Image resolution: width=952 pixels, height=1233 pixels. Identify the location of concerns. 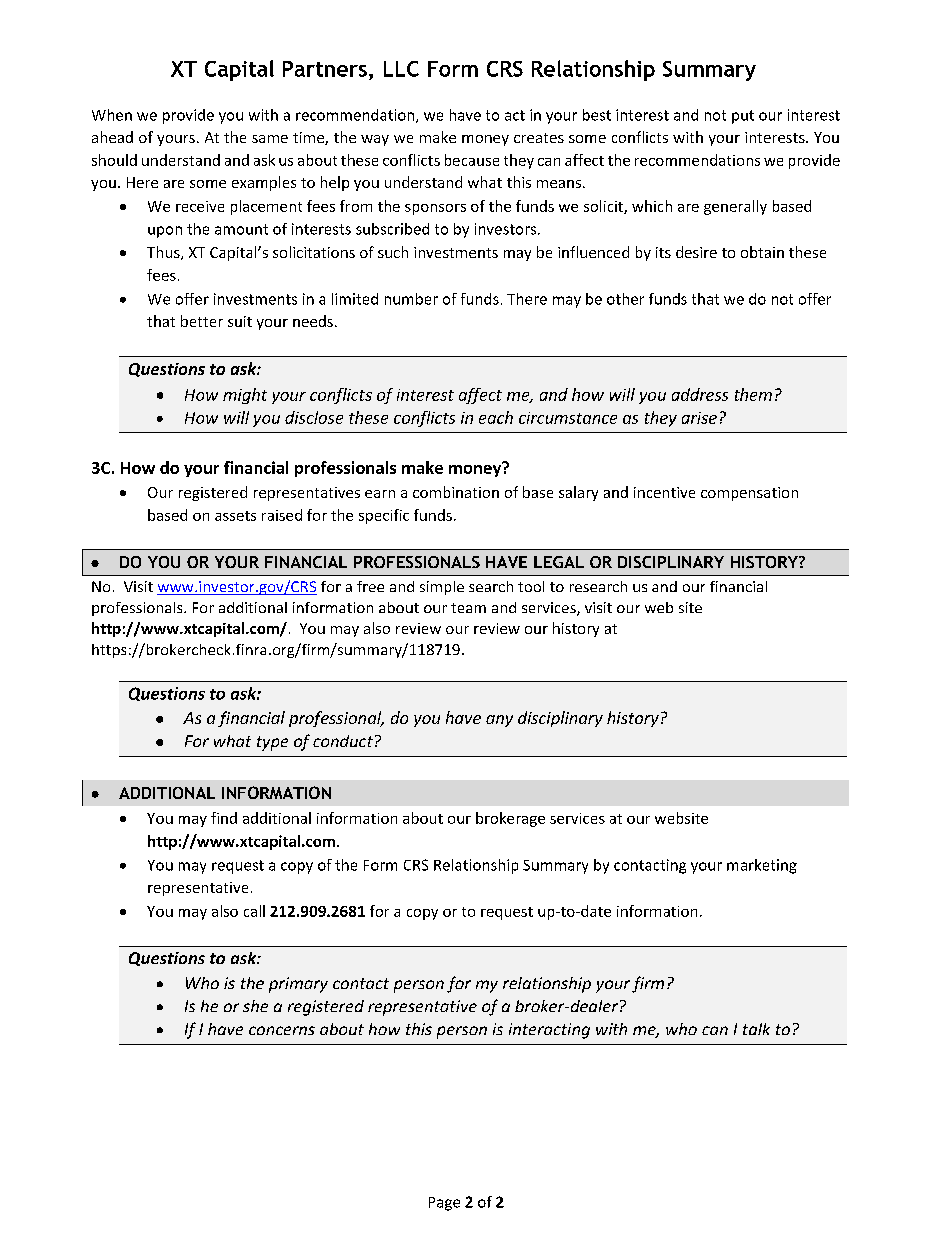
(282, 1030).
